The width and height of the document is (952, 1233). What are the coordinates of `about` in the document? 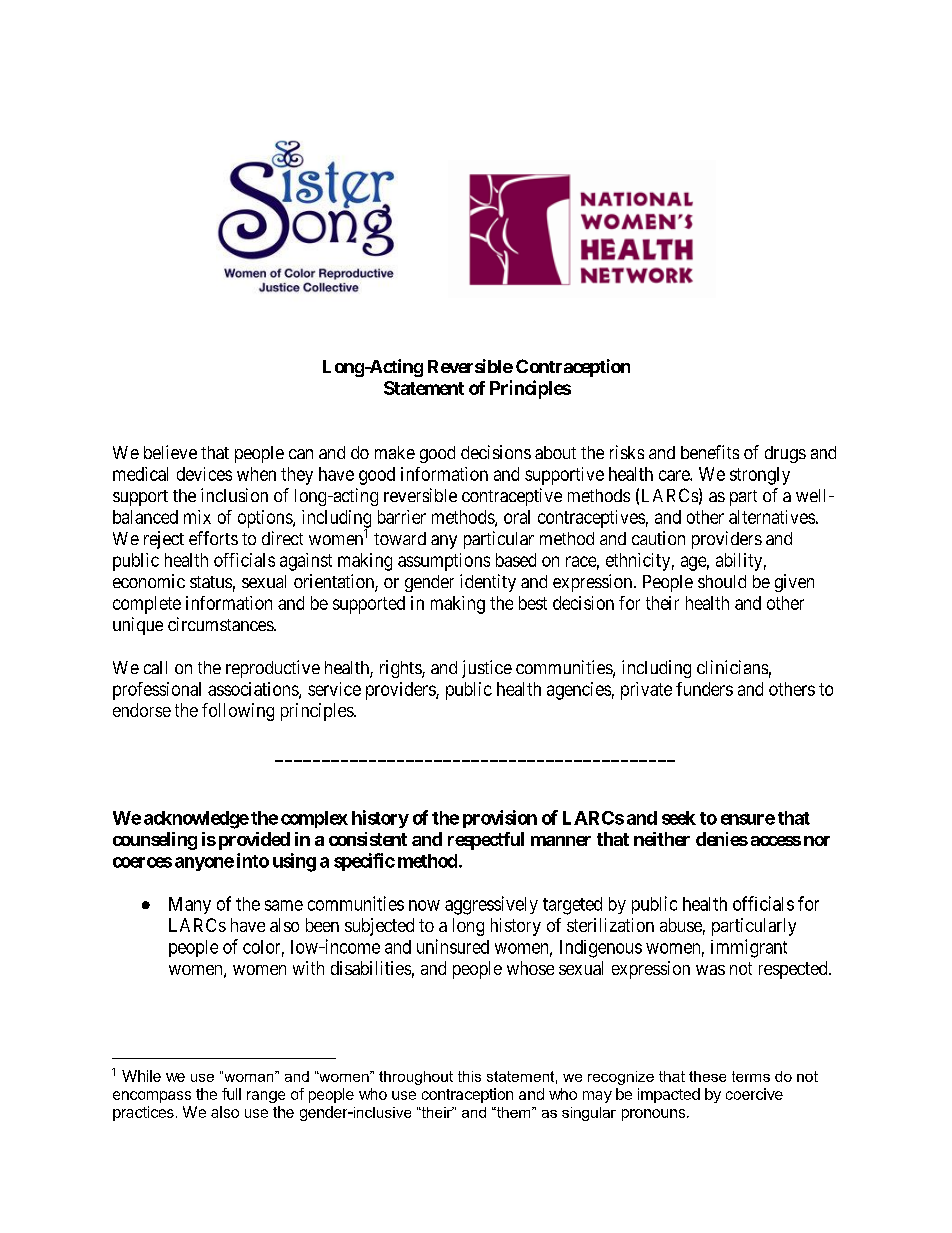 It's located at (555, 452).
